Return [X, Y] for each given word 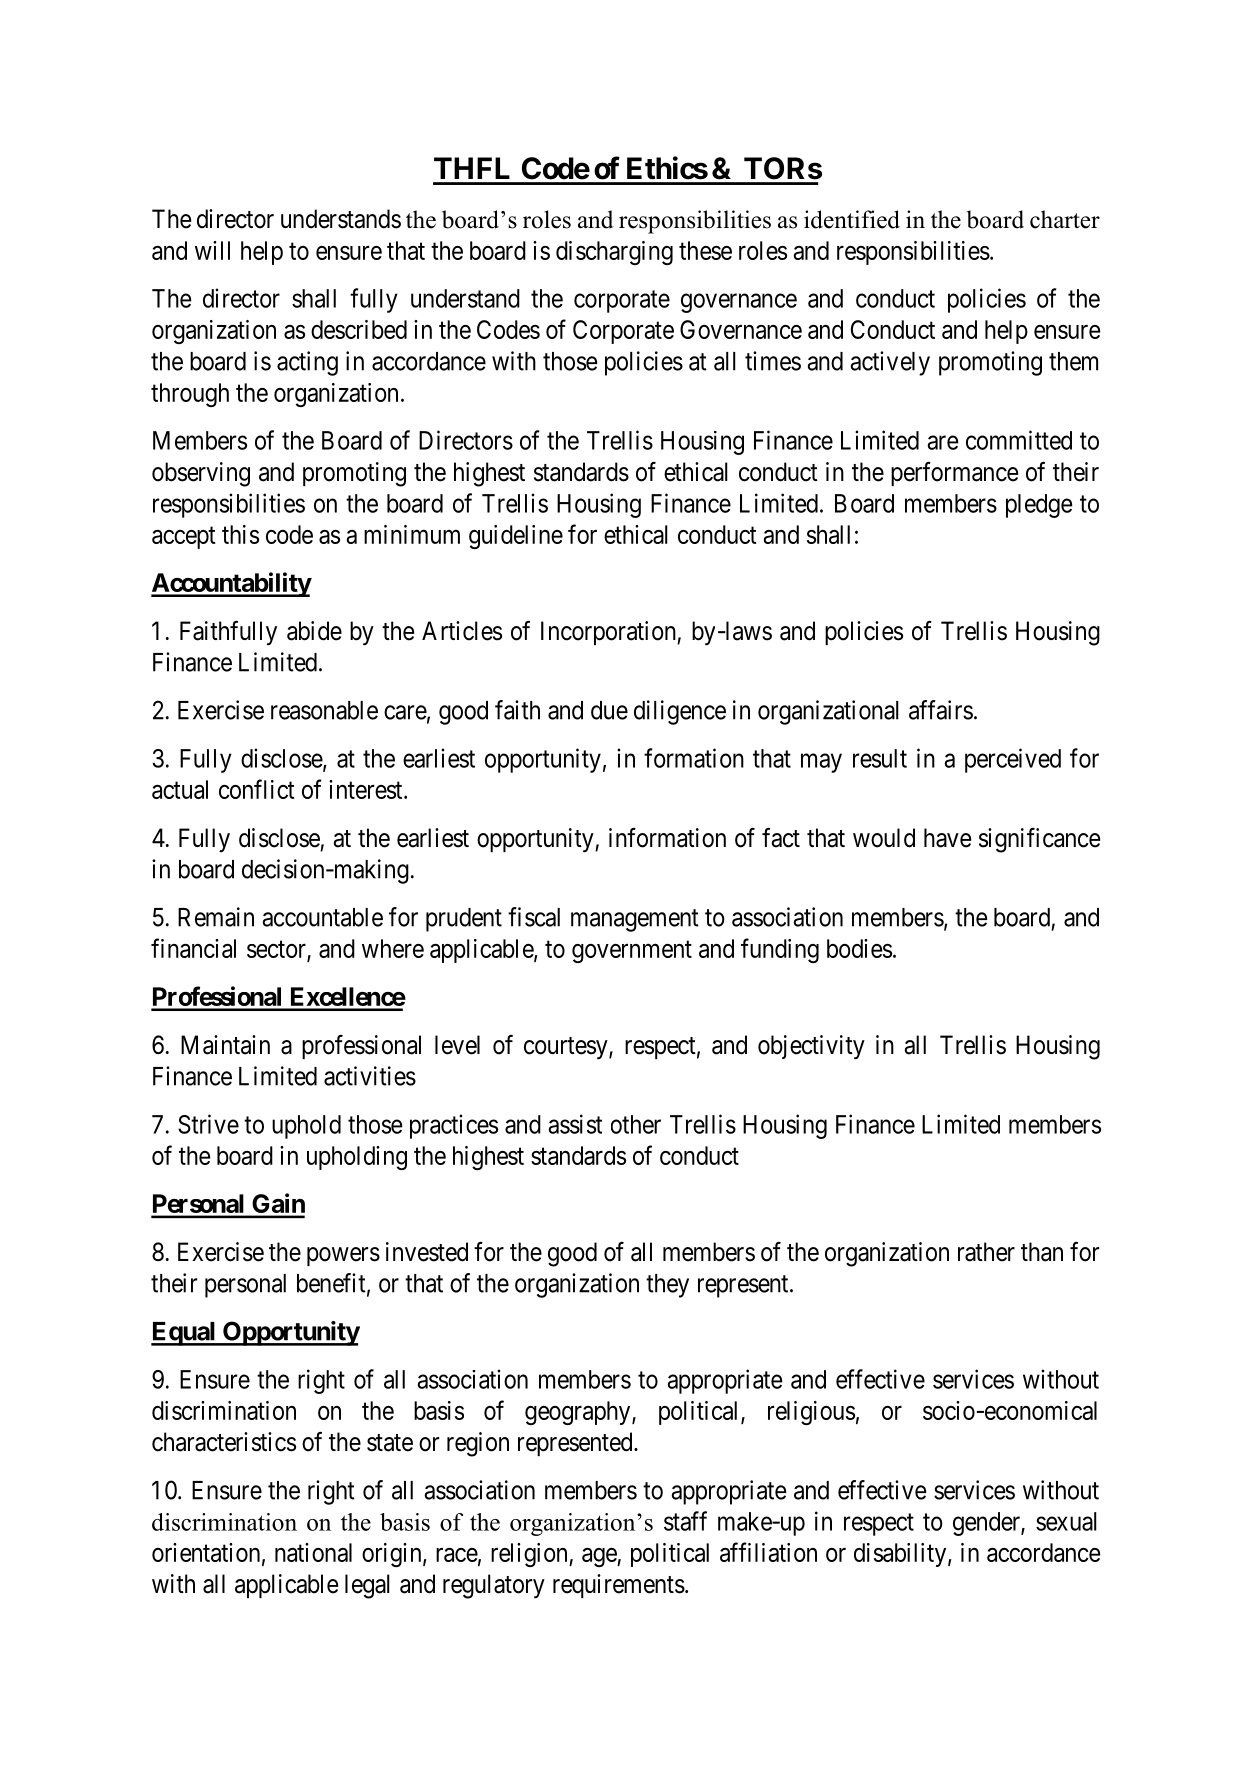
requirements [619, 1586]
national [313, 1552]
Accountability [231, 584]
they [667, 1286]
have [947, 838]
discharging [614, 253]
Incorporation [609, 633]
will [212, 250]
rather [986, 1252]
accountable [322, 917]
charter [1065, 219]
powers [343, 1256]
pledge [1039, 506]
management [635, 920]
